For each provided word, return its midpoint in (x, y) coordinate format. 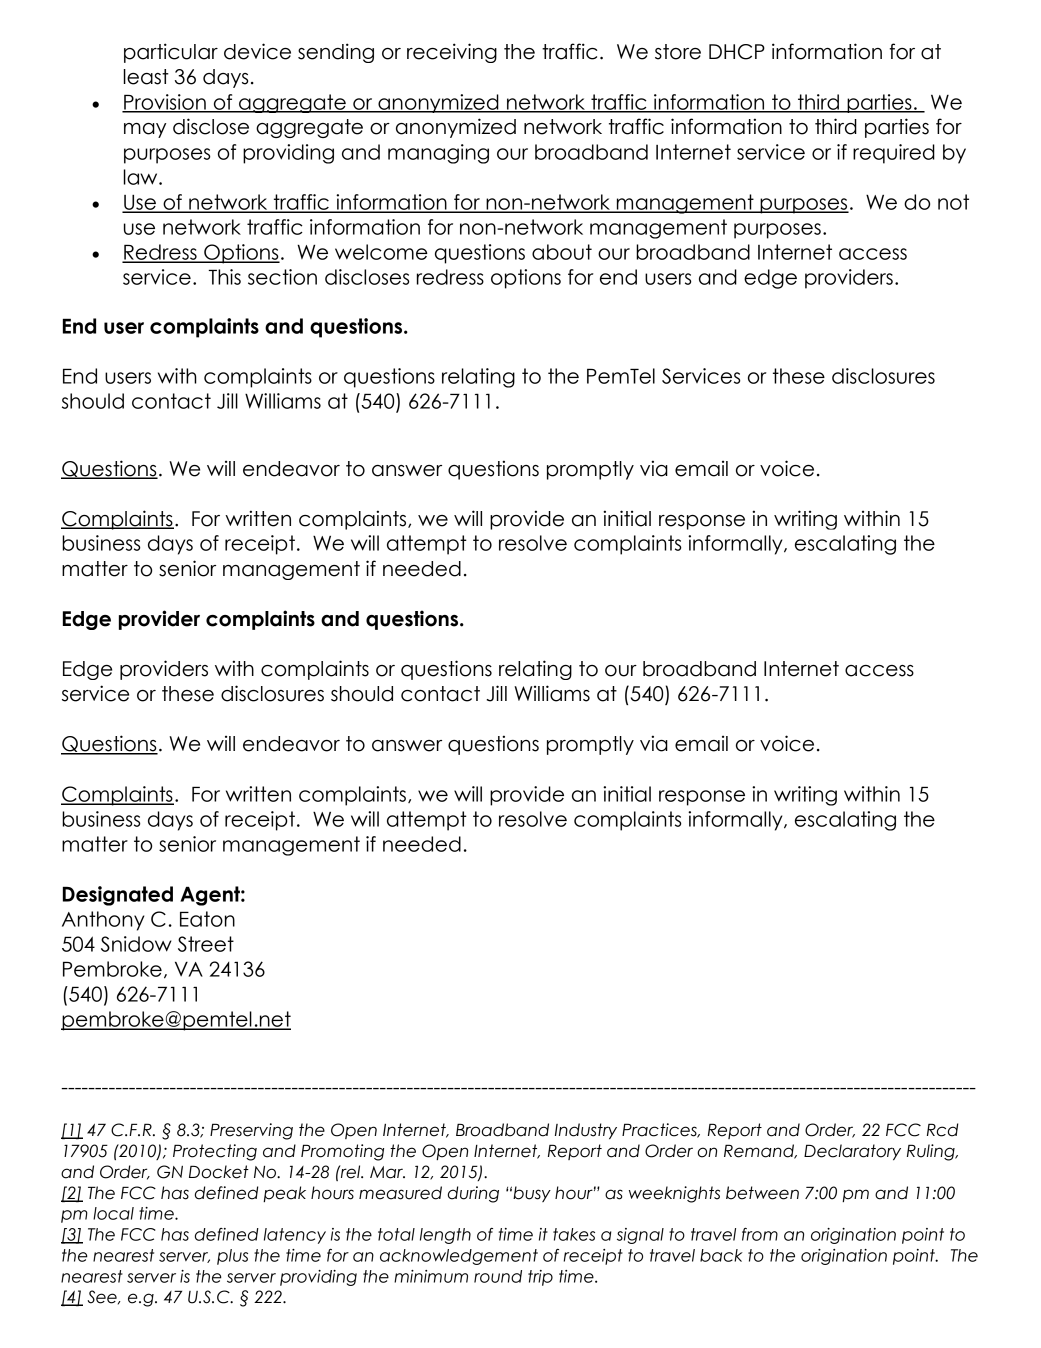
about (562, 252)
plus (232, 1257)
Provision (165, 103)
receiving (452, 53)
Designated (118, 896)
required (894, 154)
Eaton (207, 919)
